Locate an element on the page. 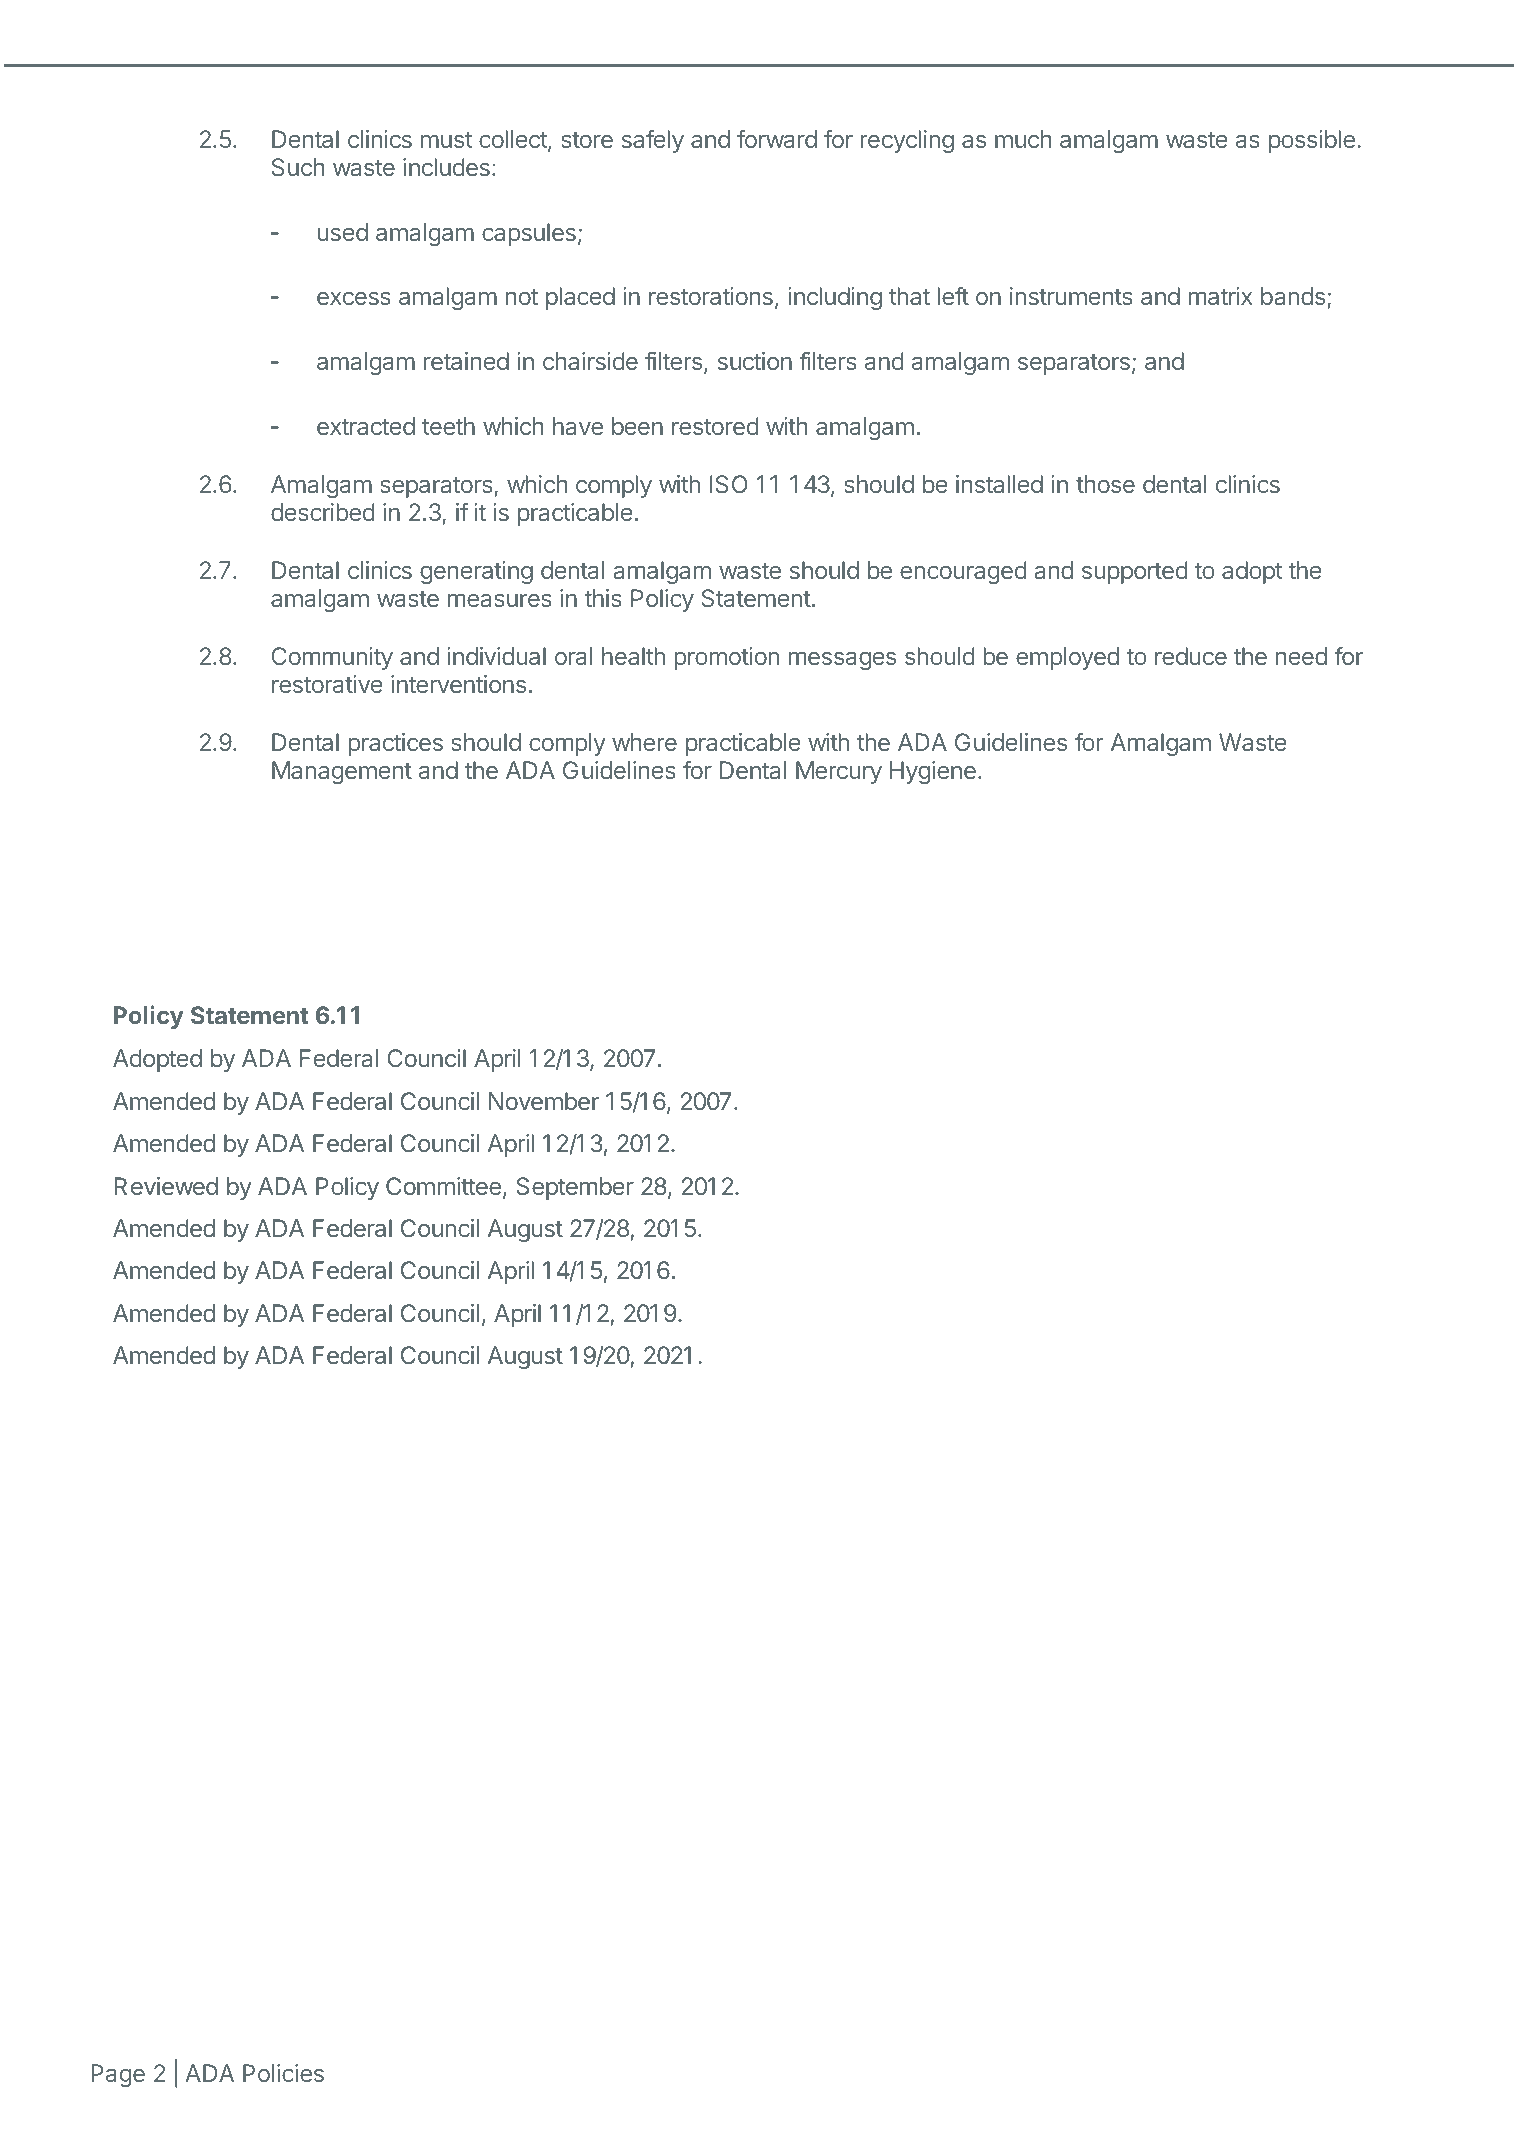  matrix is located at coordinates (1220, 296).
